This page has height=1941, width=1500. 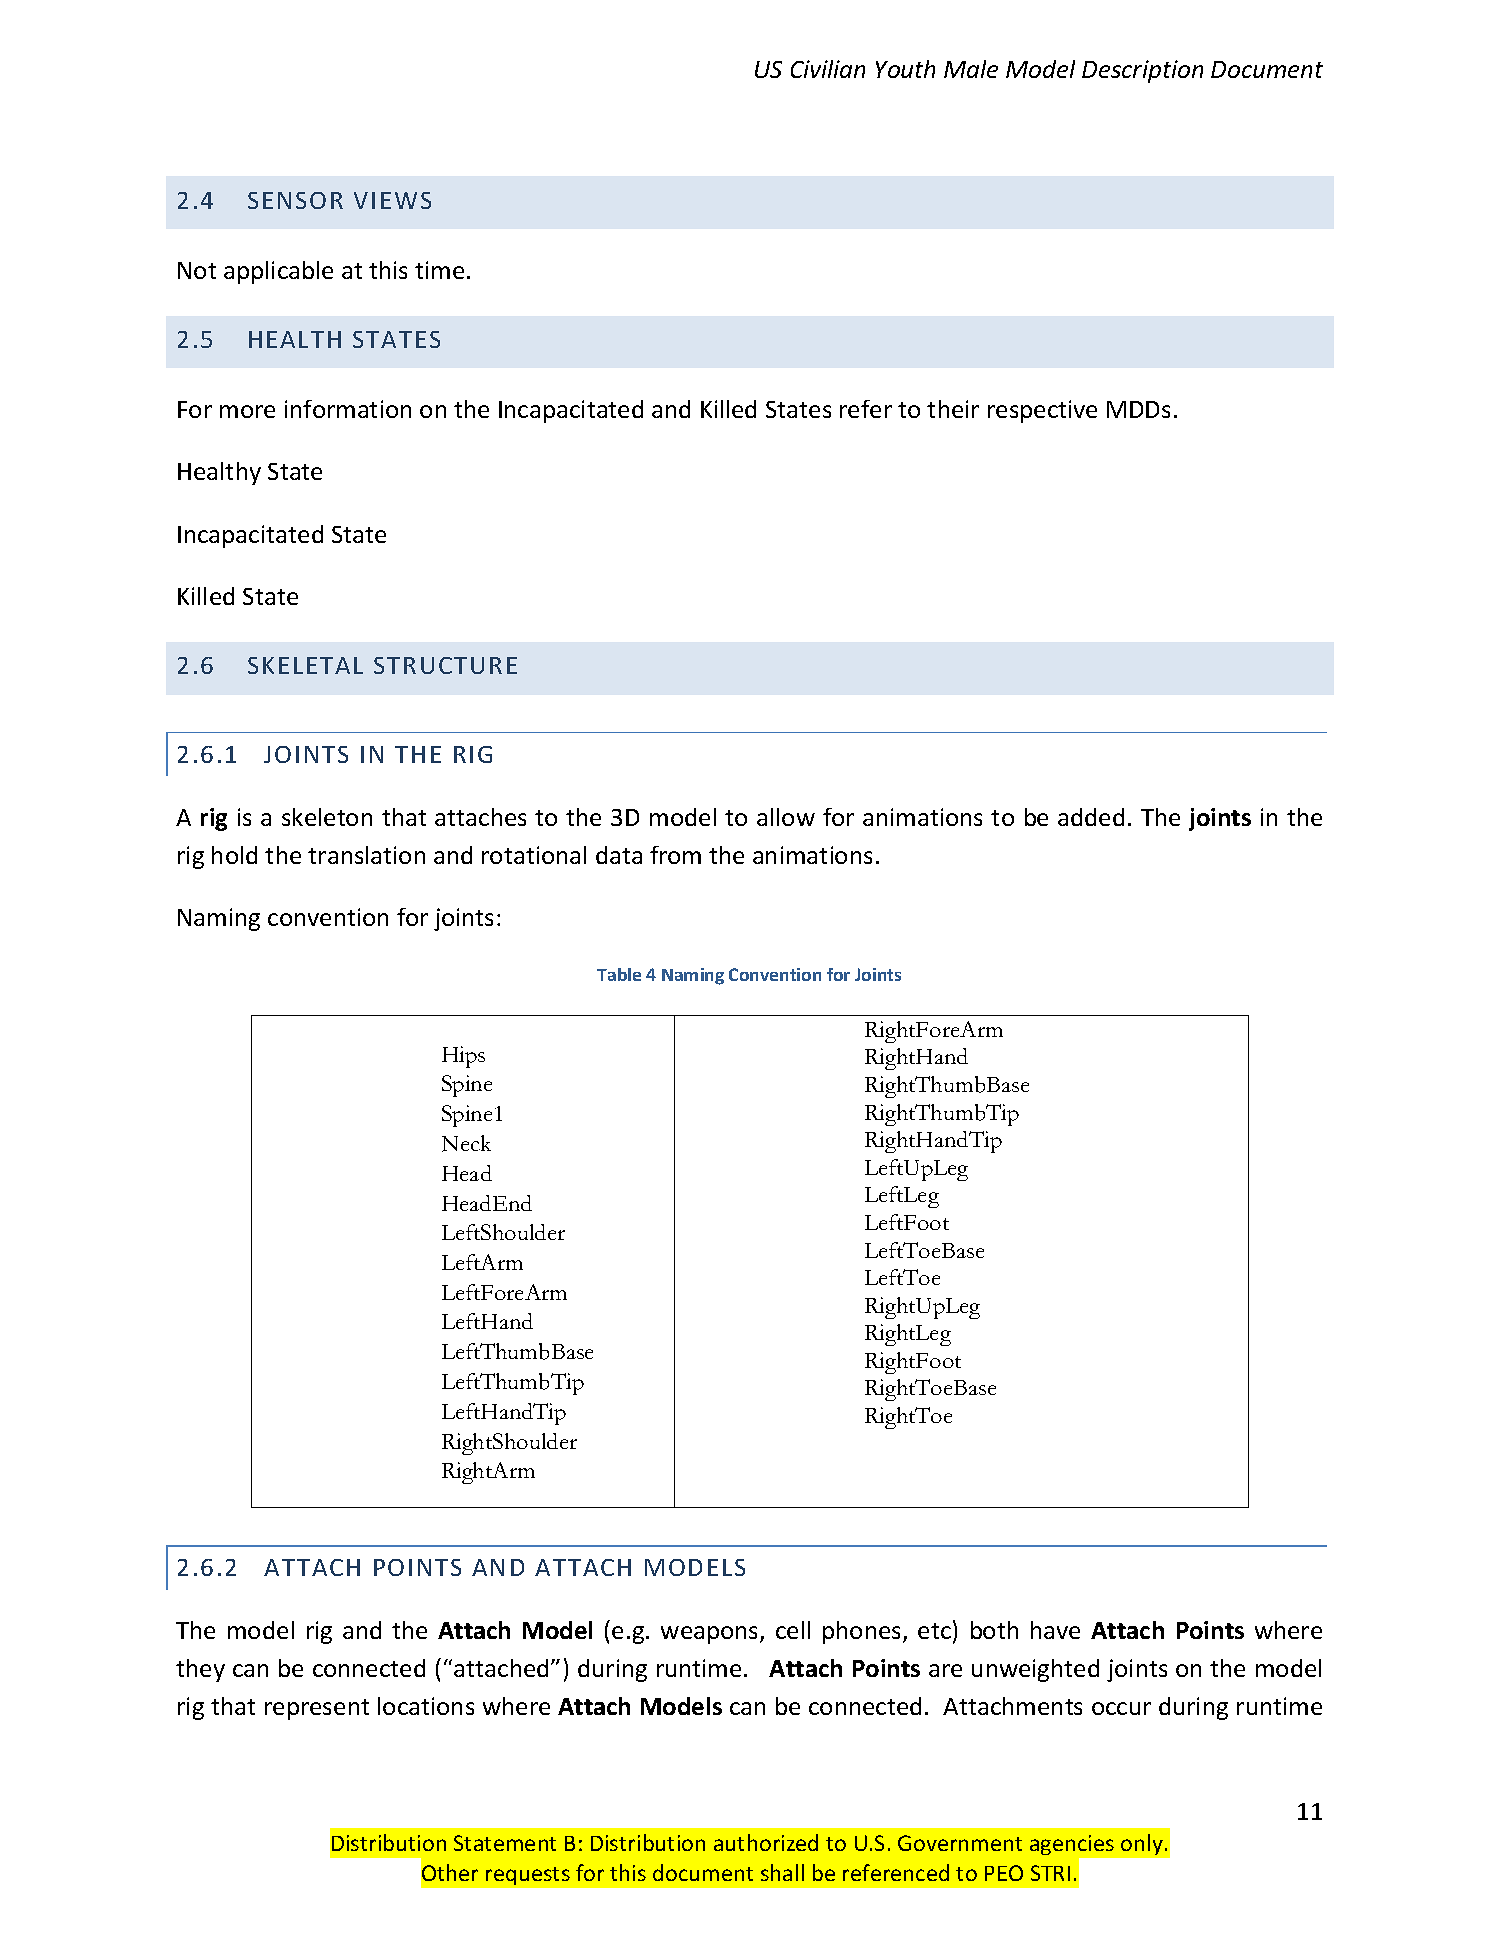 I want to click on SENSOR, so click(x=295, y=200).
